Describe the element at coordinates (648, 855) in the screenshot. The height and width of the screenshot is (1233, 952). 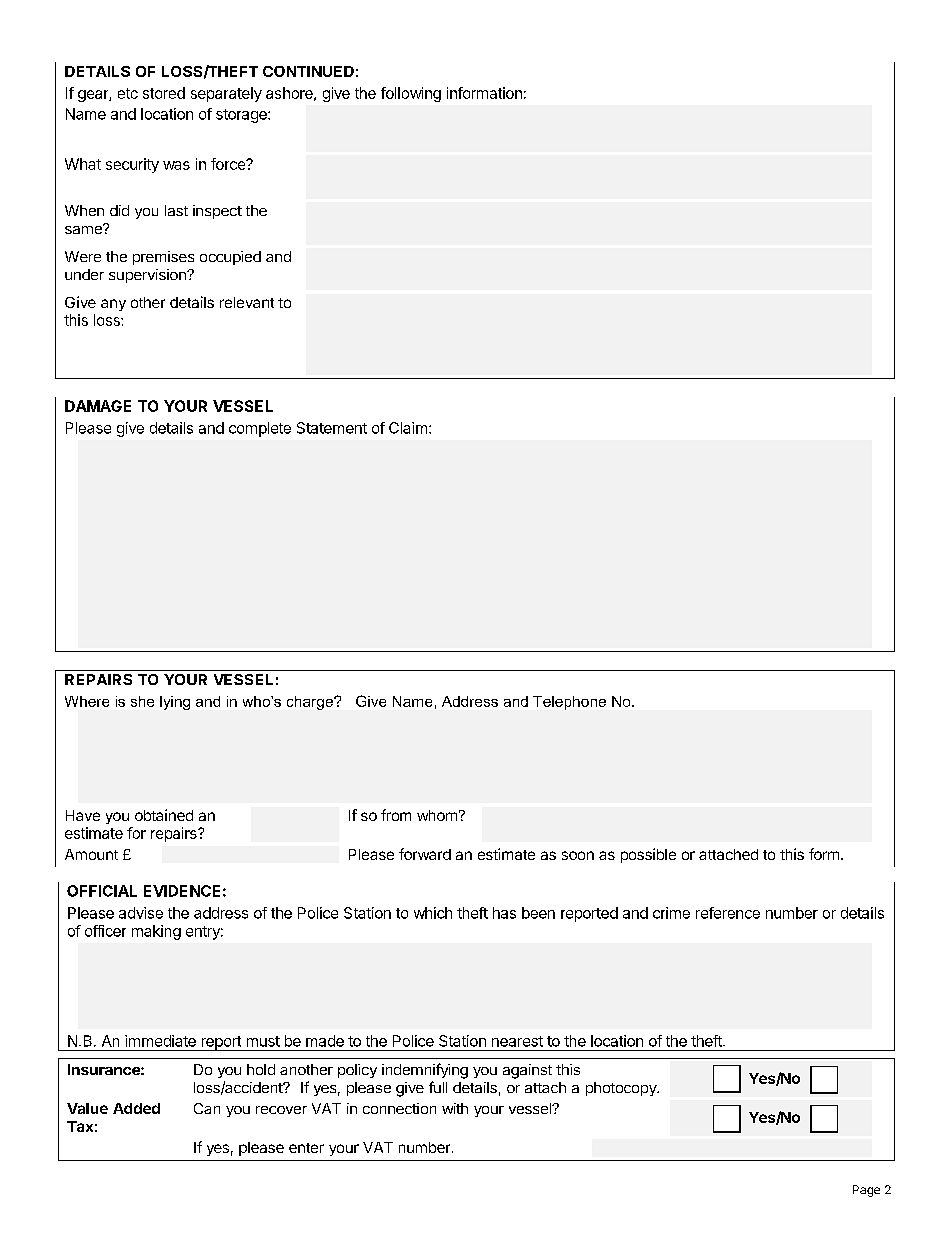
I see `possible` at that location.
